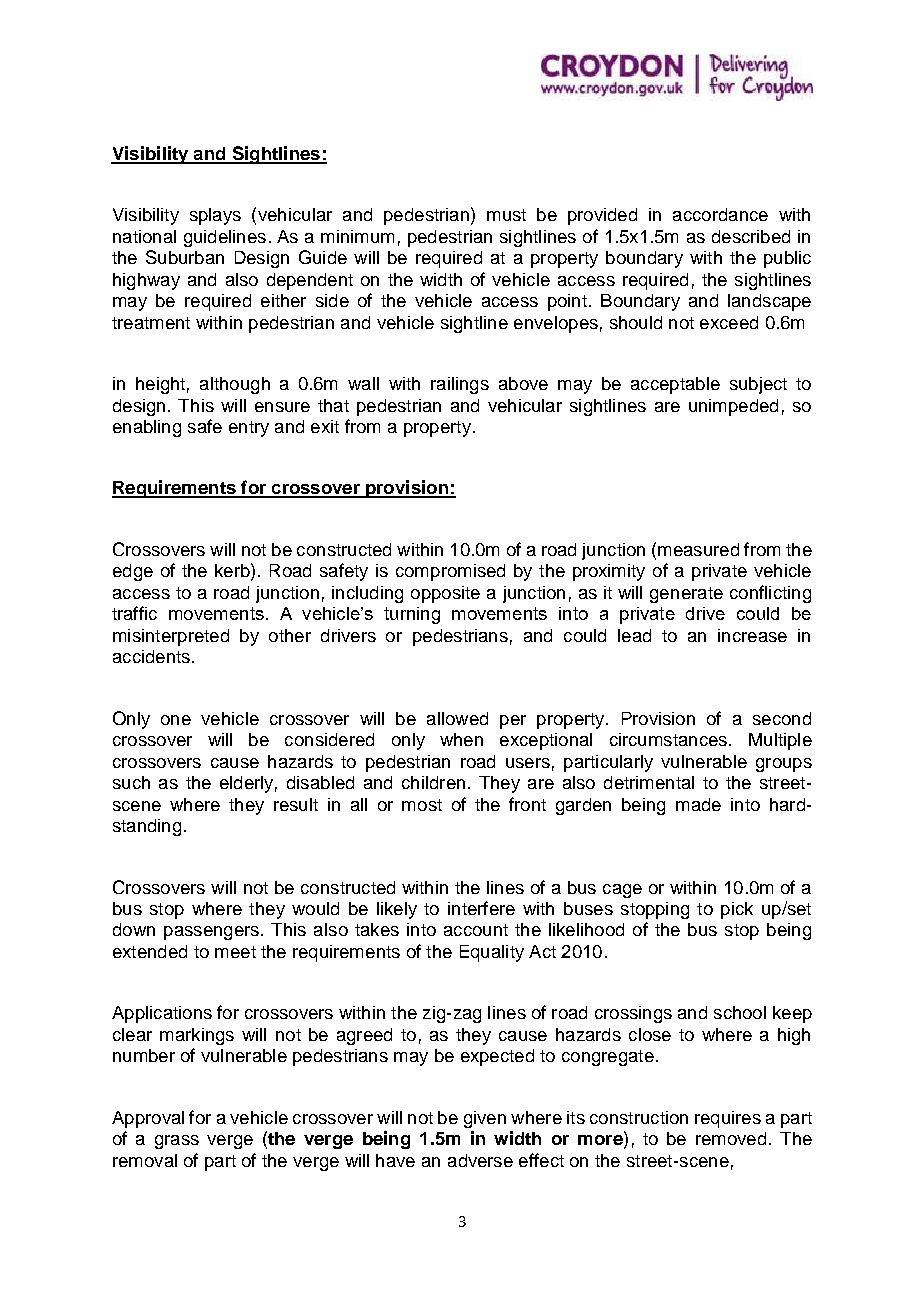 This screenshot has width=924, height=1308. What do you see at coordinates (177, 1142) in the screenshot?
I see `grass` at bounding box center [177, 1142].
